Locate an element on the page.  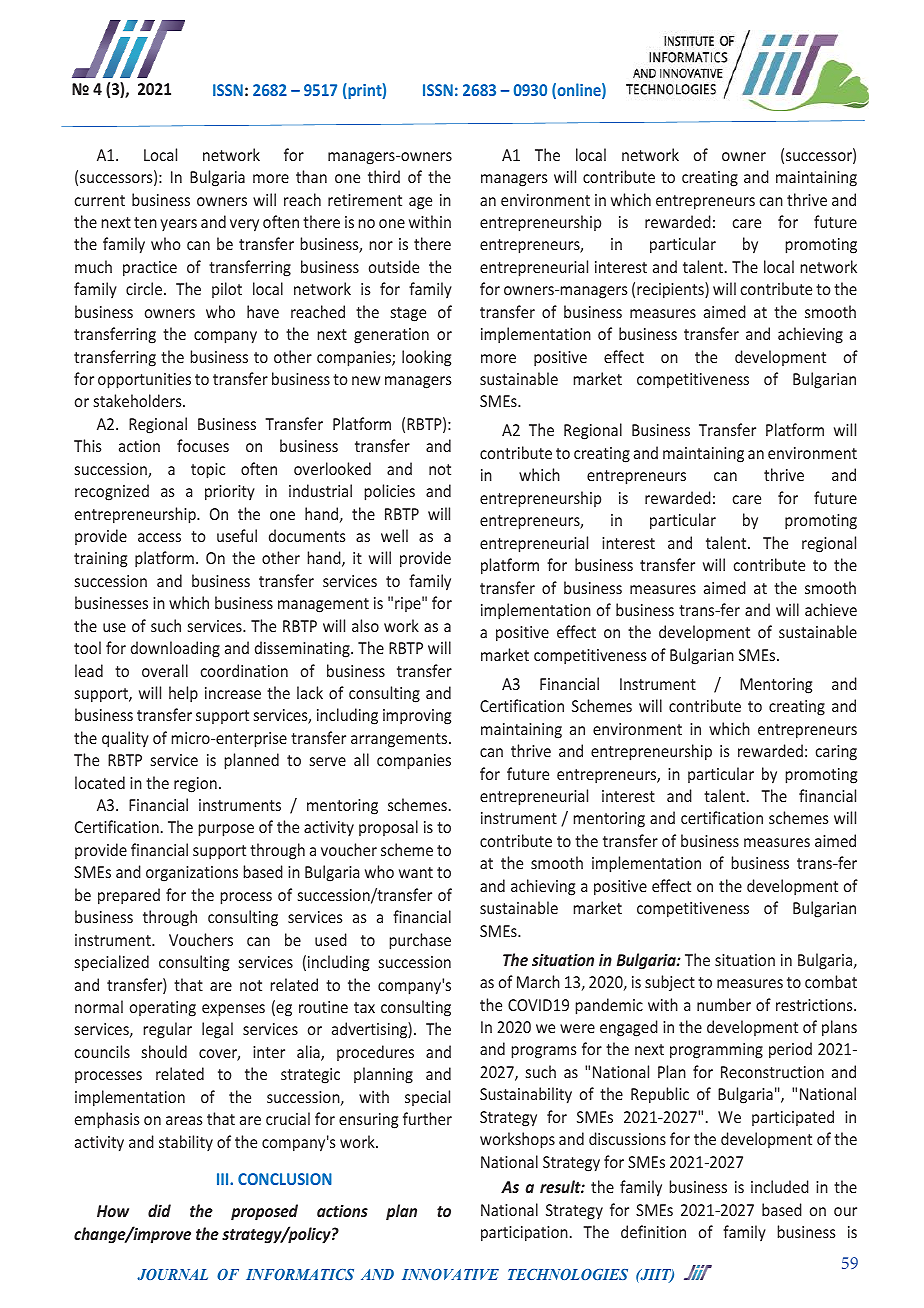
caring is located at coordinates (836, 753).
